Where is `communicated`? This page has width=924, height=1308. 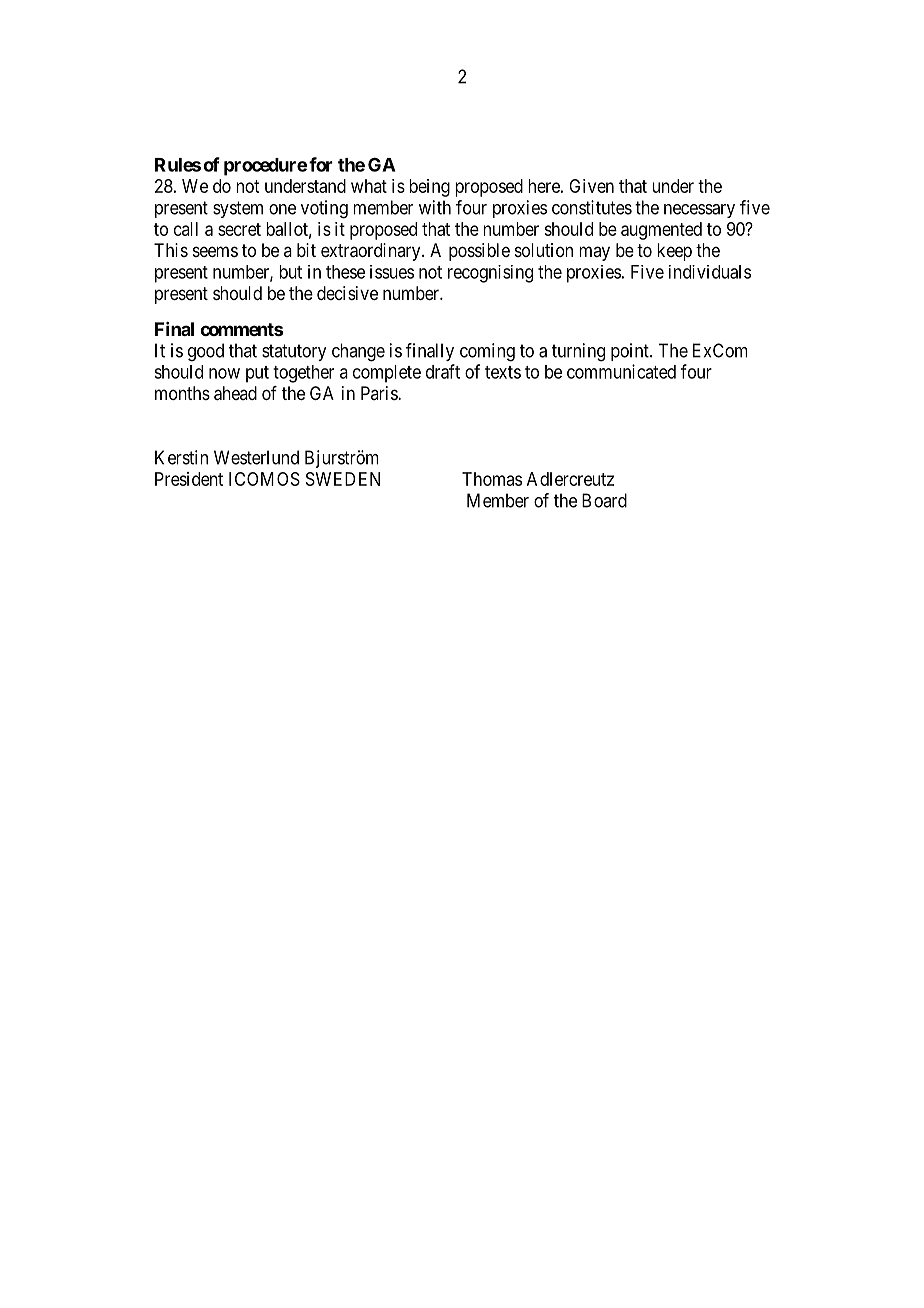
communicated is located at coordinates (621, 371).
